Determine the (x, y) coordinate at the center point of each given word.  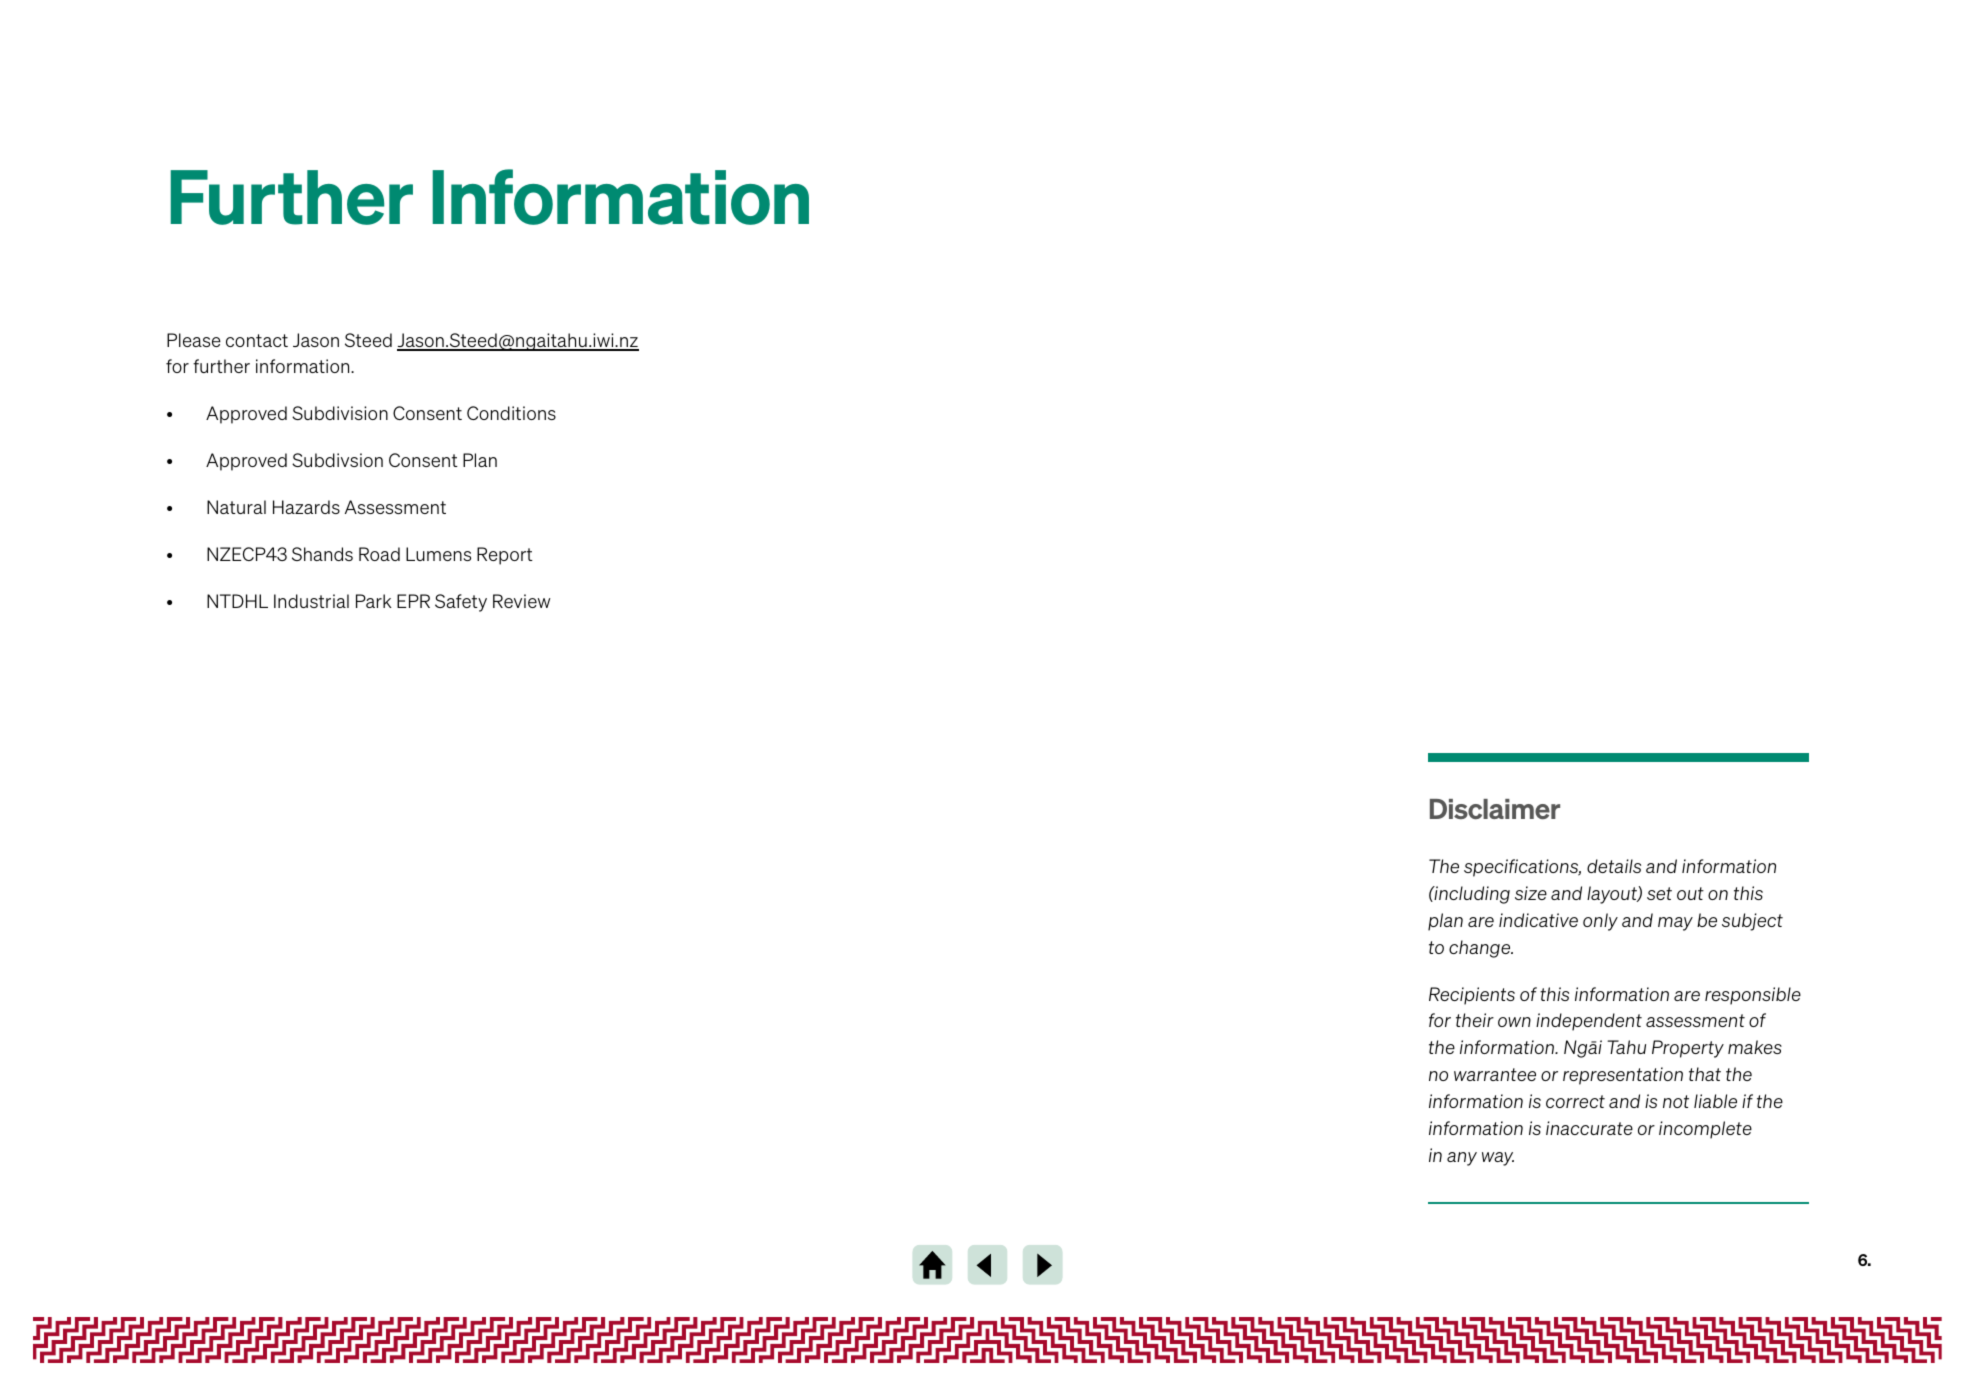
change (1481, 949)
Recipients (1472, 996)
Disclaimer (1495, 809)
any (1462, 1159)
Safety (461, 603)
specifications (1522, 868)
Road (379, 554)
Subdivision (340, 413)
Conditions (511, 413)
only (1600, 922)
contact (257, 340)
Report (505, 556)
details (1614, 866)
